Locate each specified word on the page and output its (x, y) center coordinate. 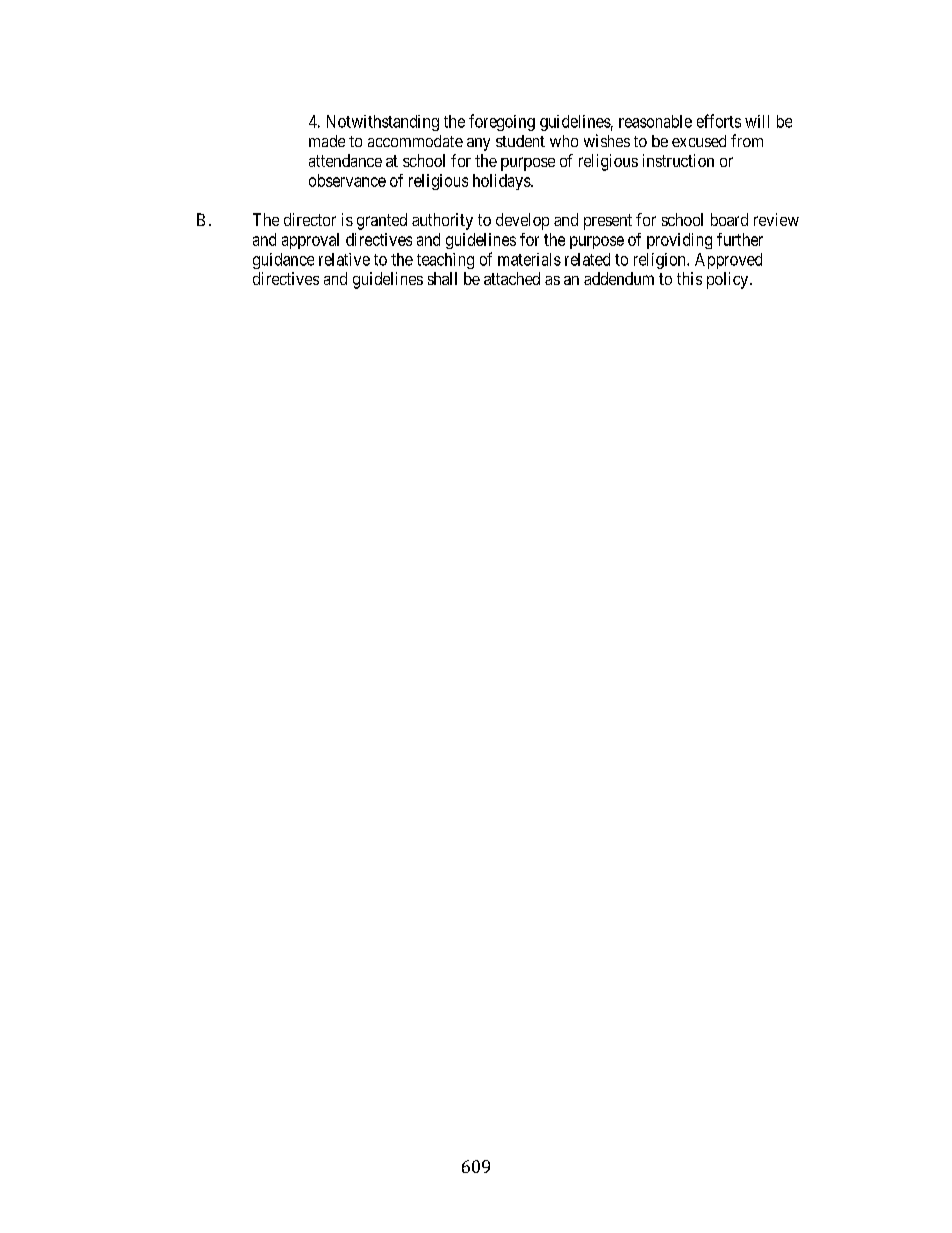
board (729, 219)
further (740, 239)
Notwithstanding (383, 123)
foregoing (502, 122)
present (608, 222)
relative (344, 259)
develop (522, 221)
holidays (502, 182)
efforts (719, 121)
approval (310, 241)
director (310, 219)
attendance (345, 160)
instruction (678, 160)
